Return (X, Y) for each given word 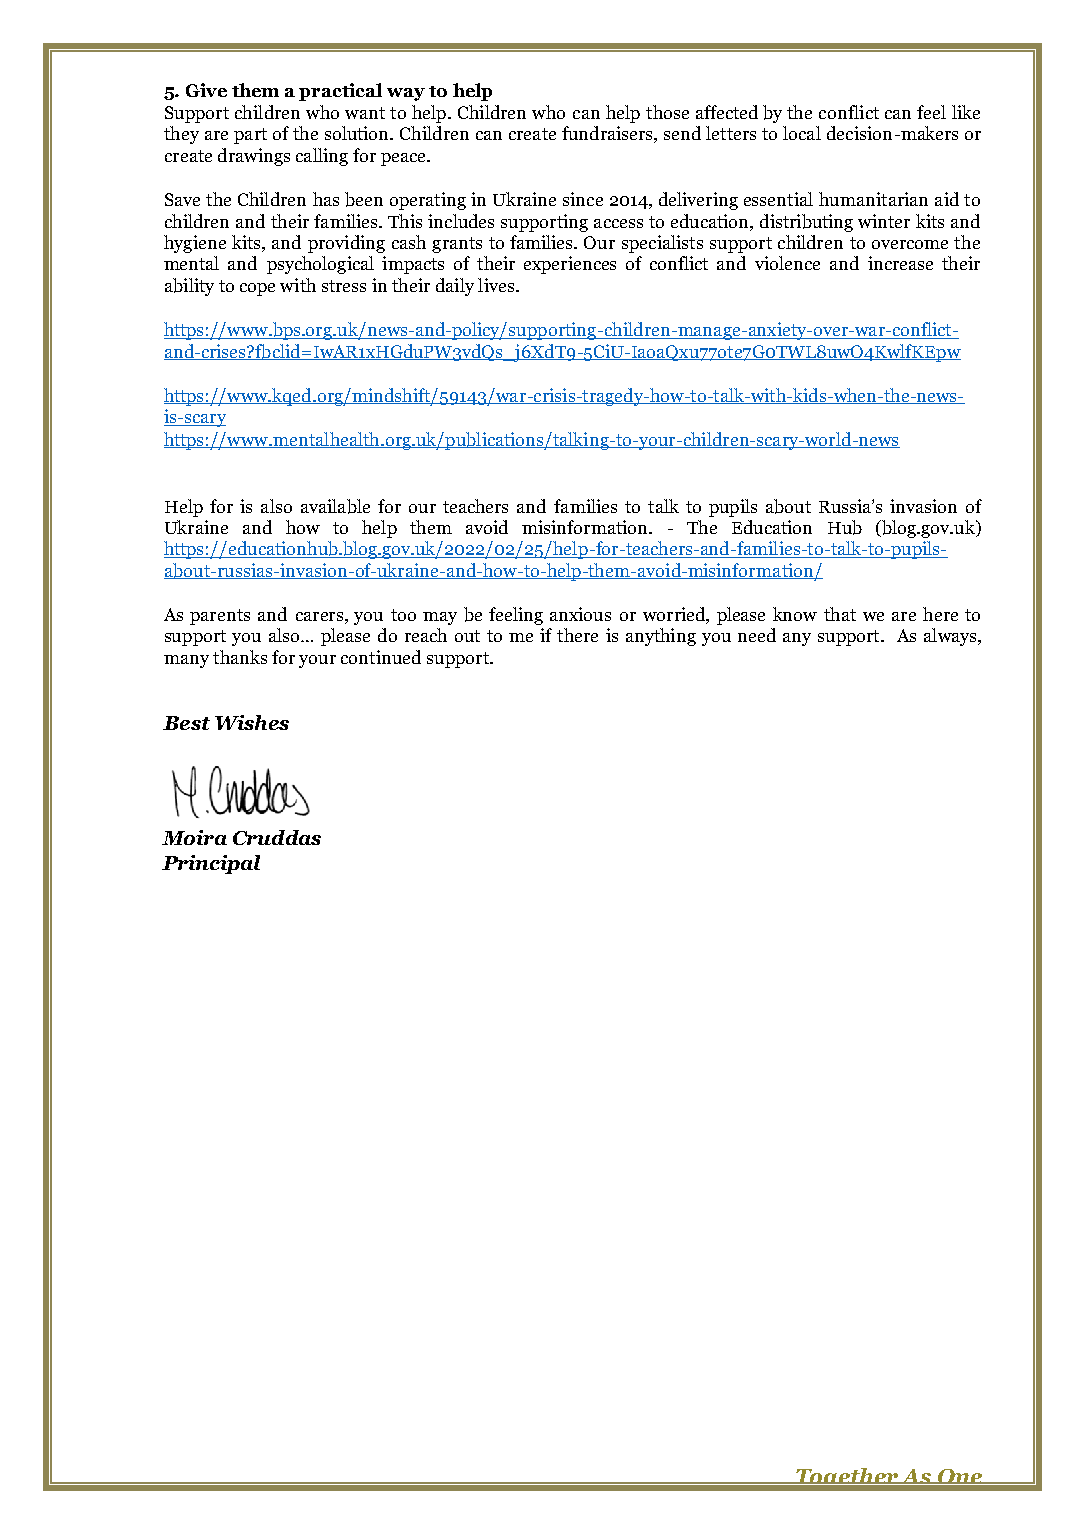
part (250, 136)
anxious (580, 614)
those (667, 112)
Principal (211, 864)
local (802, 133)
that (840, 614)
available (335, 506)
